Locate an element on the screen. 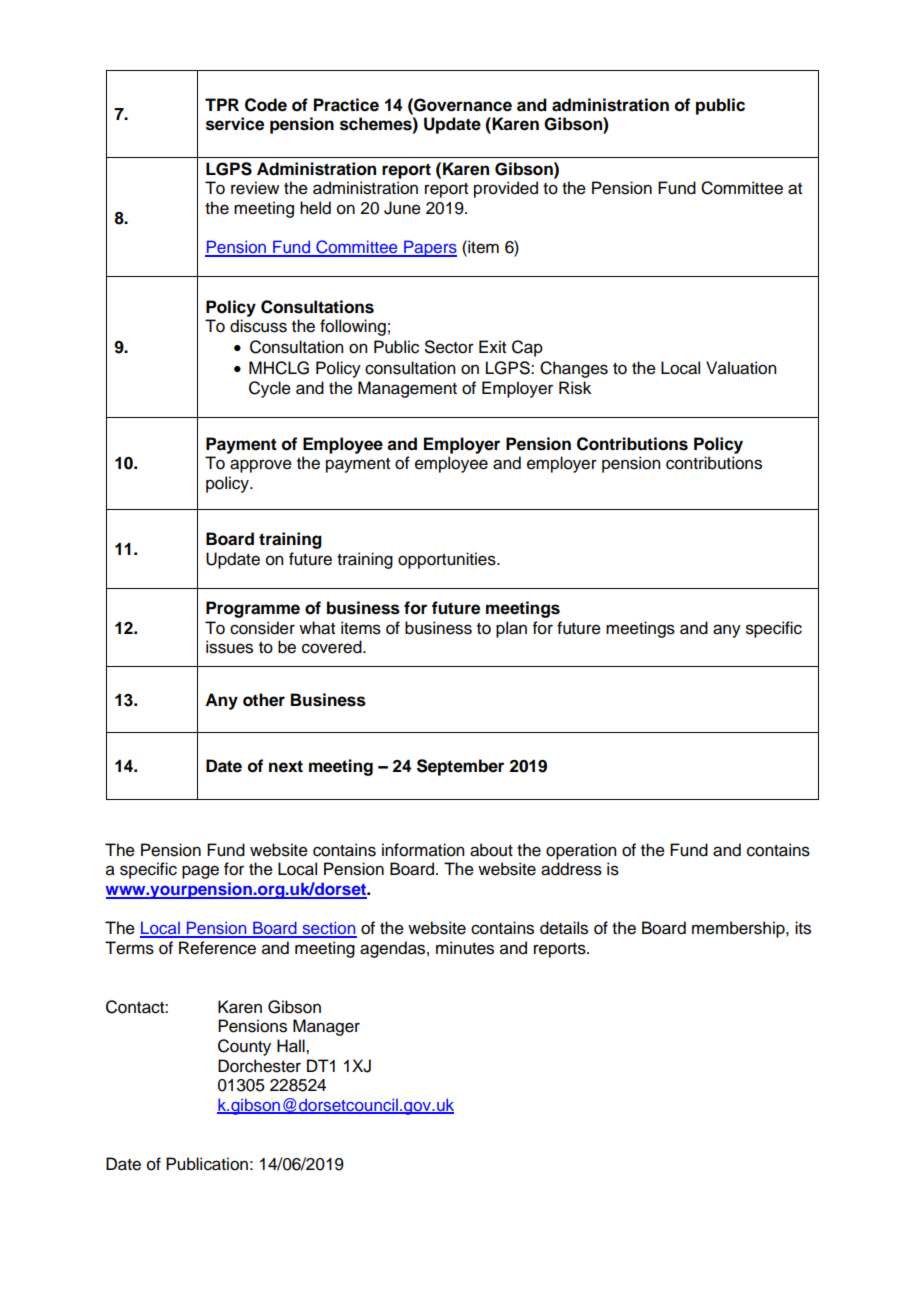  County is located at coordinates (244, 1047).
